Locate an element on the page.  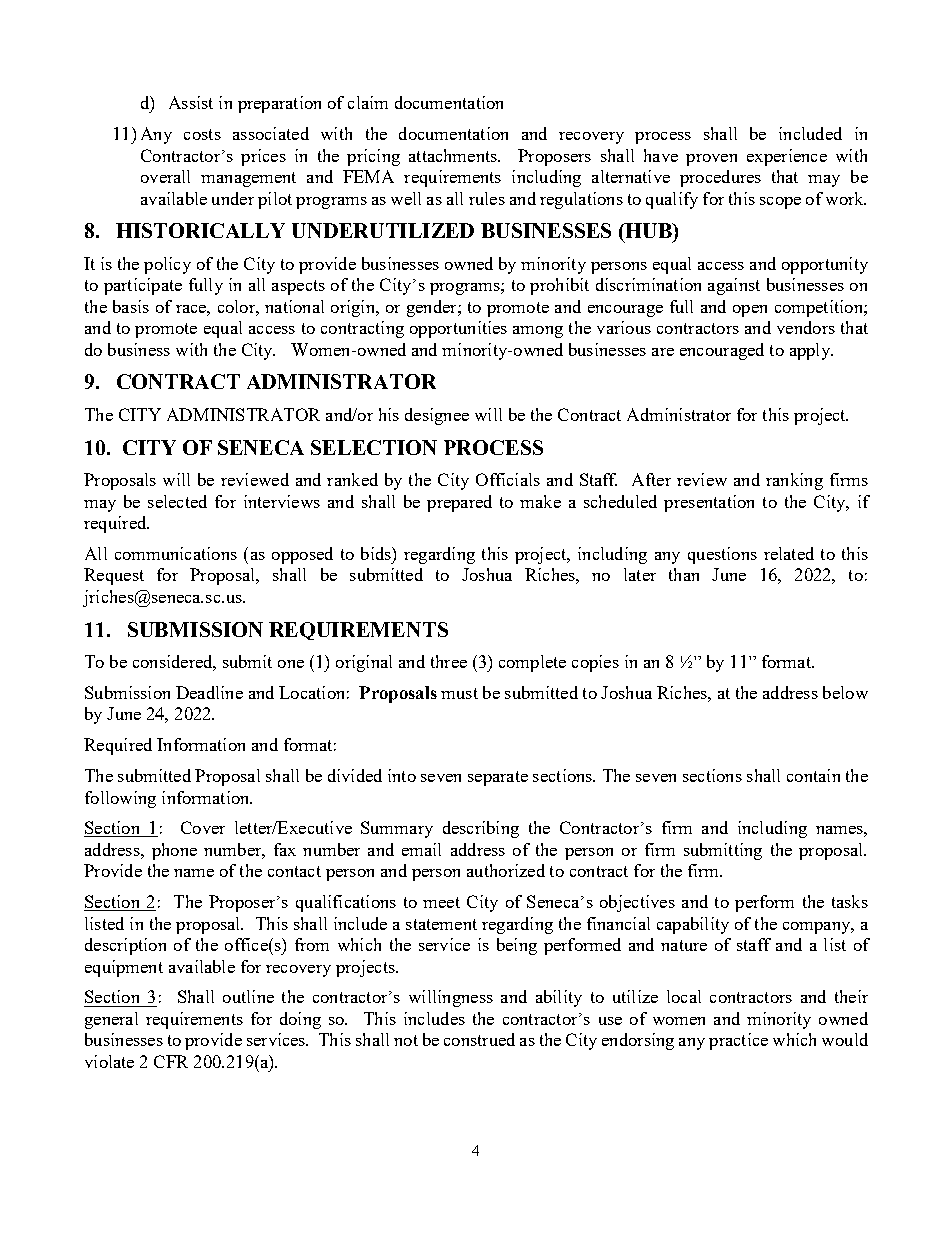
experience is located at coordinates (787, 157).
